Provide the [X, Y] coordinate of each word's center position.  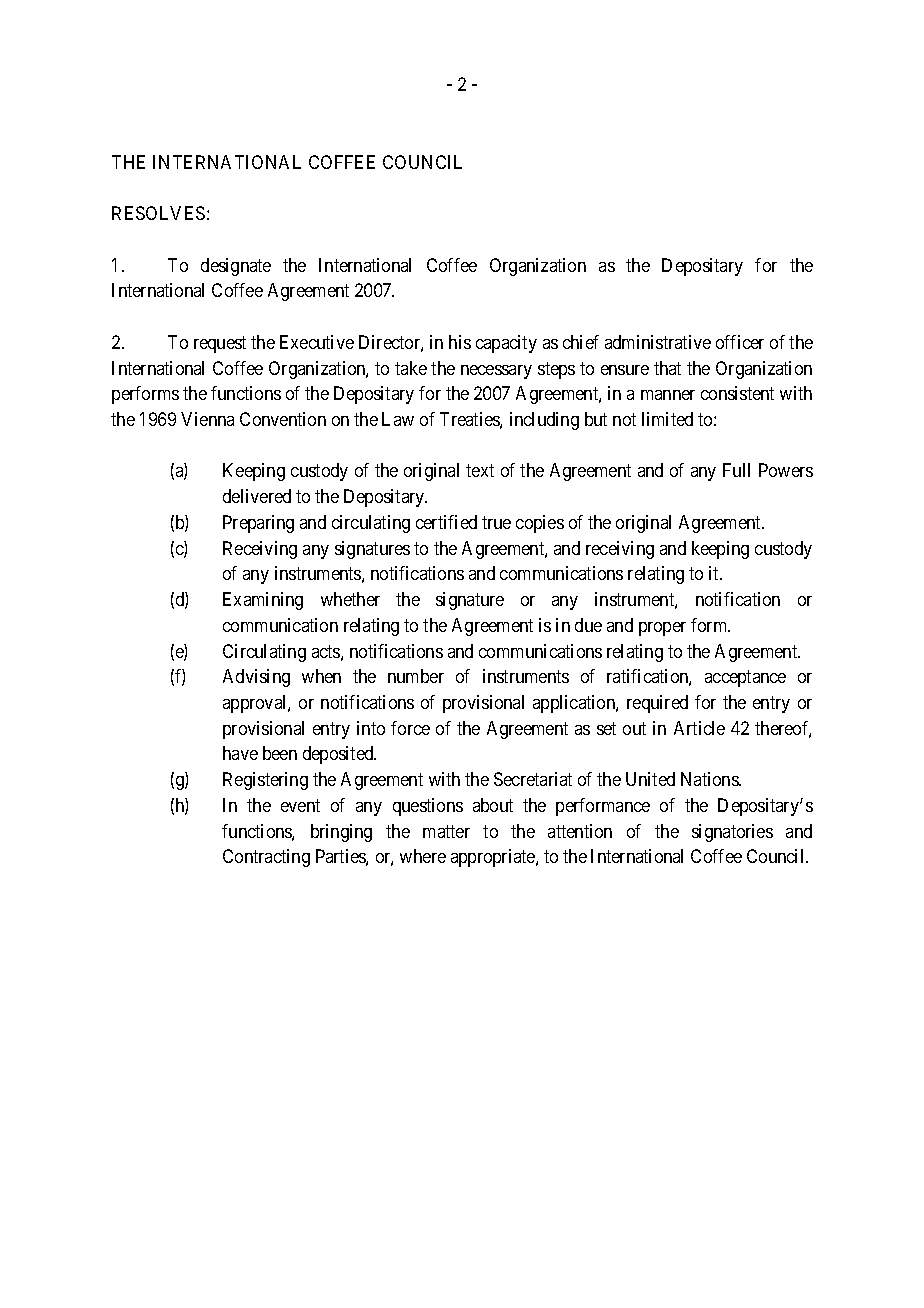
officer [740, 342]
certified [446, 522]
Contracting [266, 858]
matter [446, 831]
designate [236, 267]
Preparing [258, 524]
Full [736, 470]
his [460, 342]
